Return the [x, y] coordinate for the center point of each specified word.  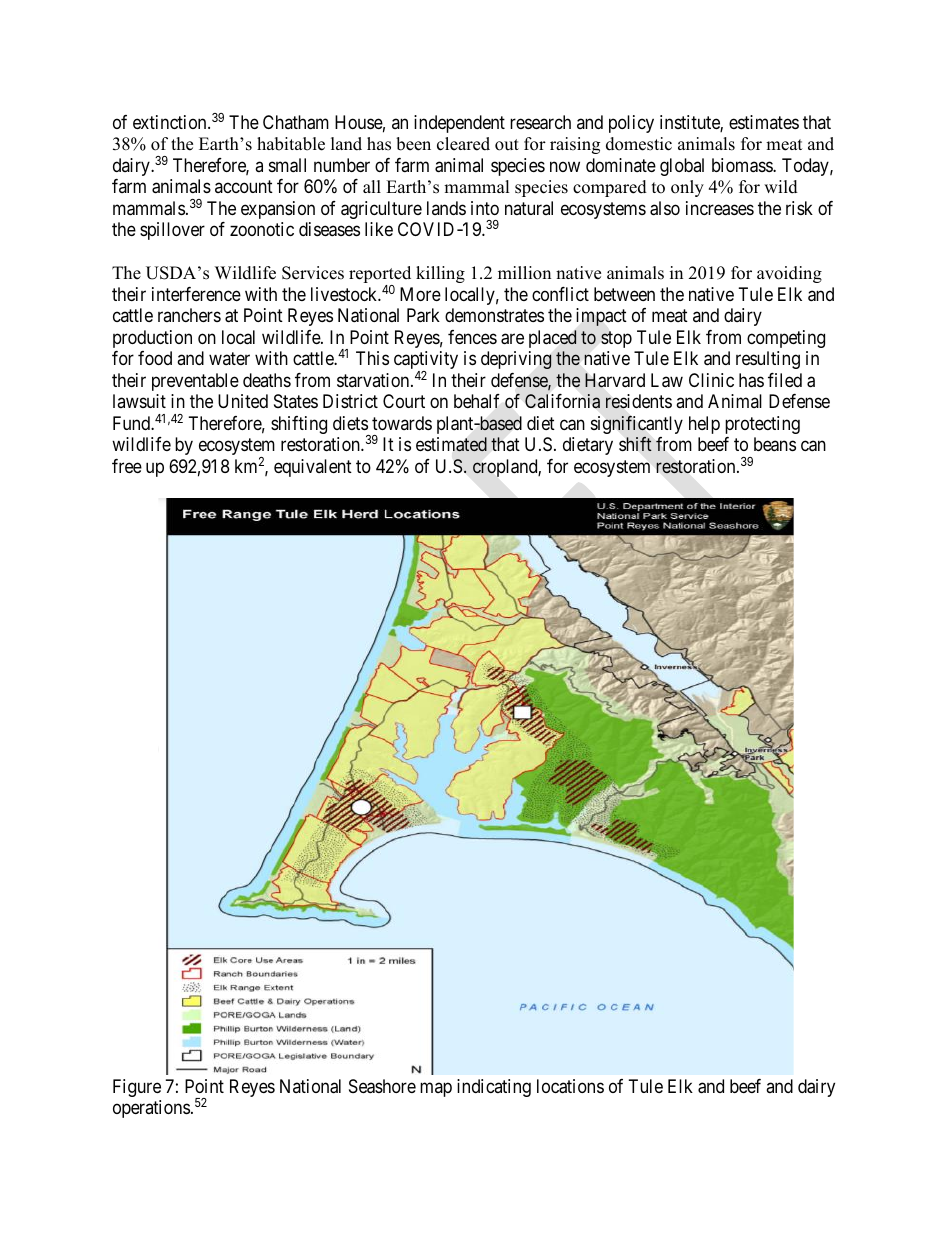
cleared [463, 144]
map [436, 1089]
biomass [743, 165]
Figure [137, 1088]
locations [570, 1086]
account [244, 187]
